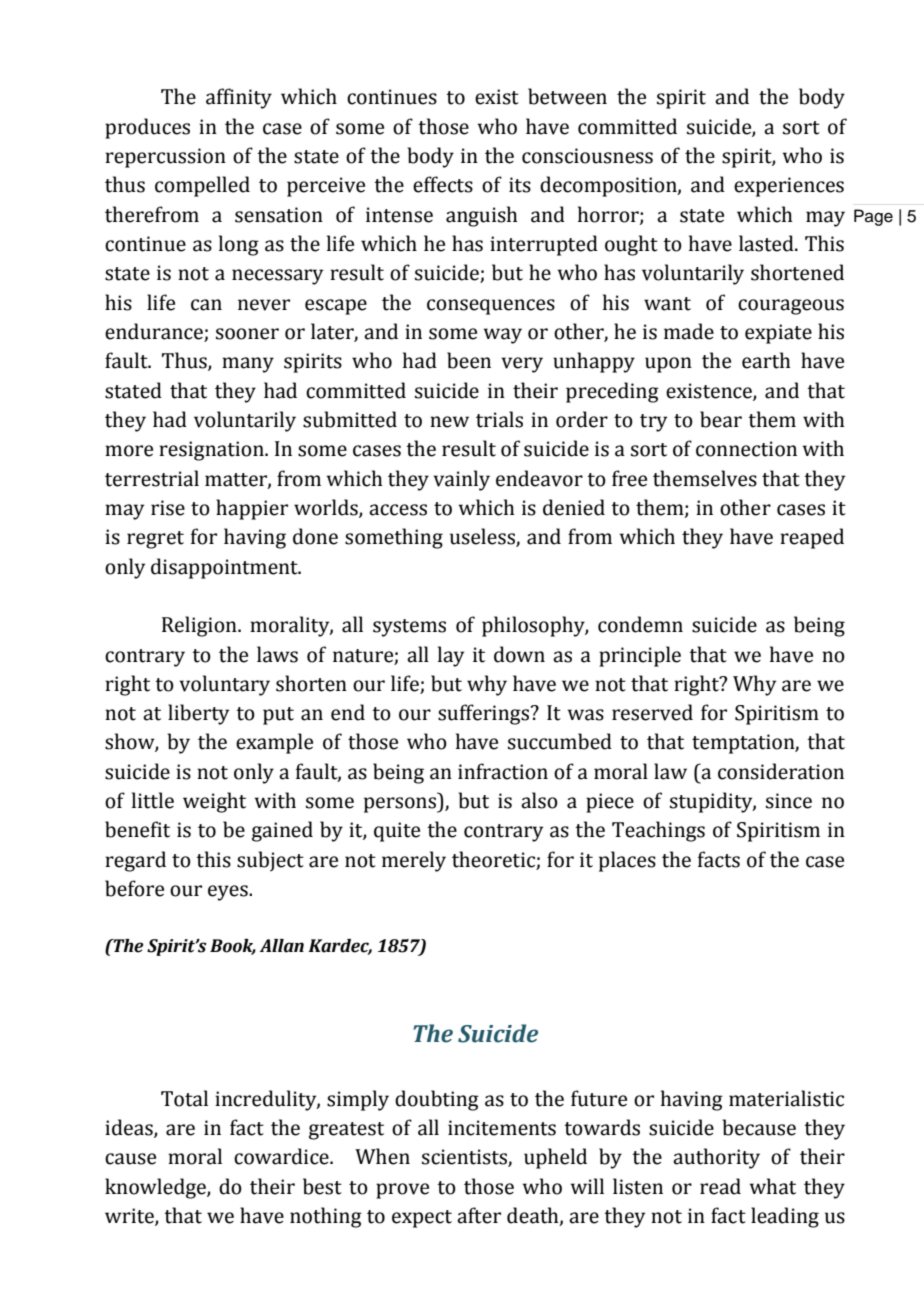  What do you see at coordinates (567, 96) in the document?
I see `between` at bounding box center [567, 96].
